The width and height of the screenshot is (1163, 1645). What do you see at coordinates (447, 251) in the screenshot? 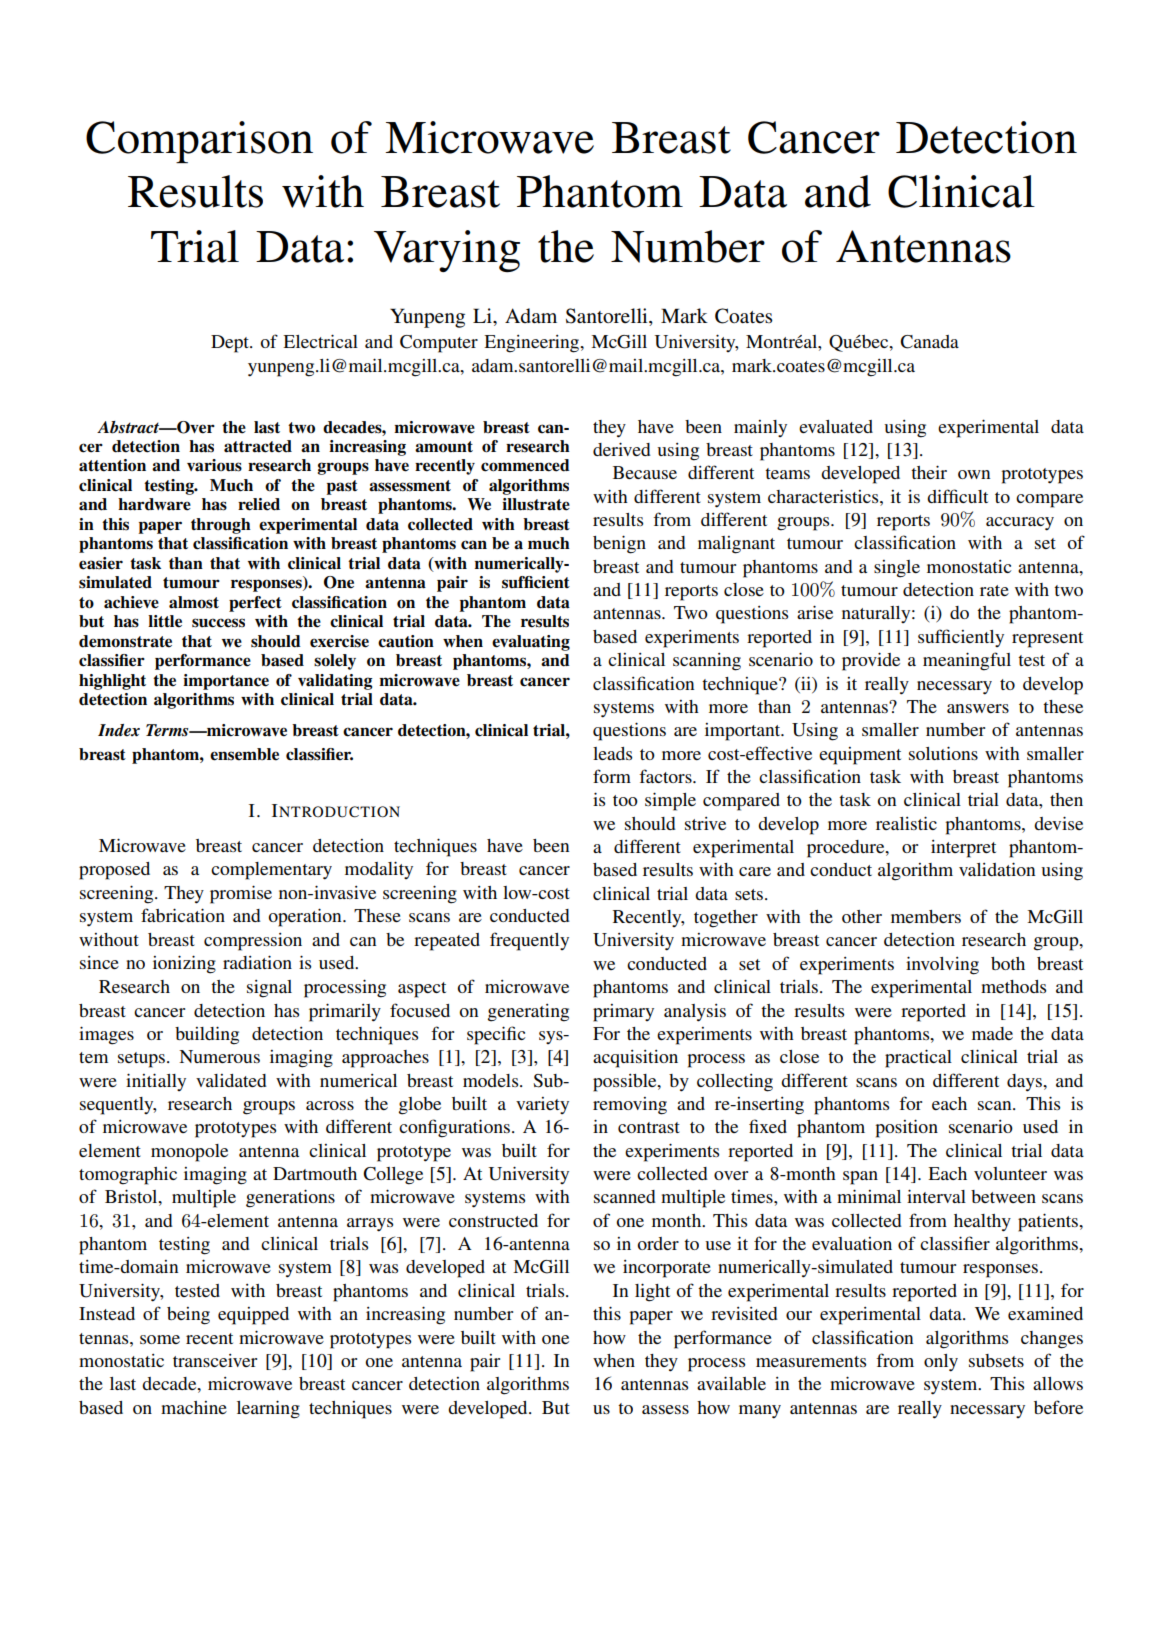
I see `Varying` at bounding box center [447, 251].
